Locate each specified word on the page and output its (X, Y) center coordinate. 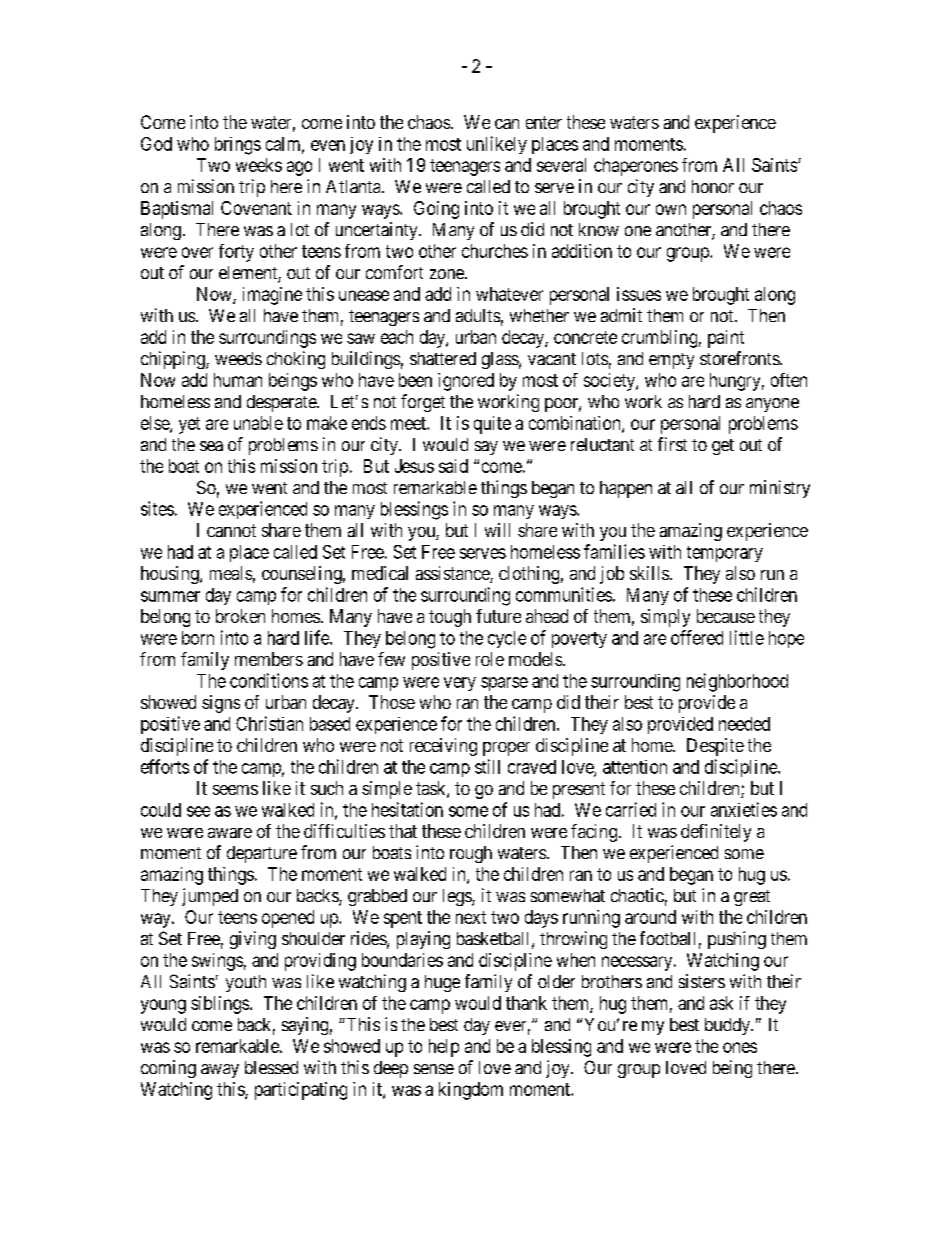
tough (450, 618)
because (726, 616)
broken (240, 616)
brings (238, 146)
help (444, 1048)
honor (713, 186)
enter (544, 122)
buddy (728, 1026)
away (220, 1071)
